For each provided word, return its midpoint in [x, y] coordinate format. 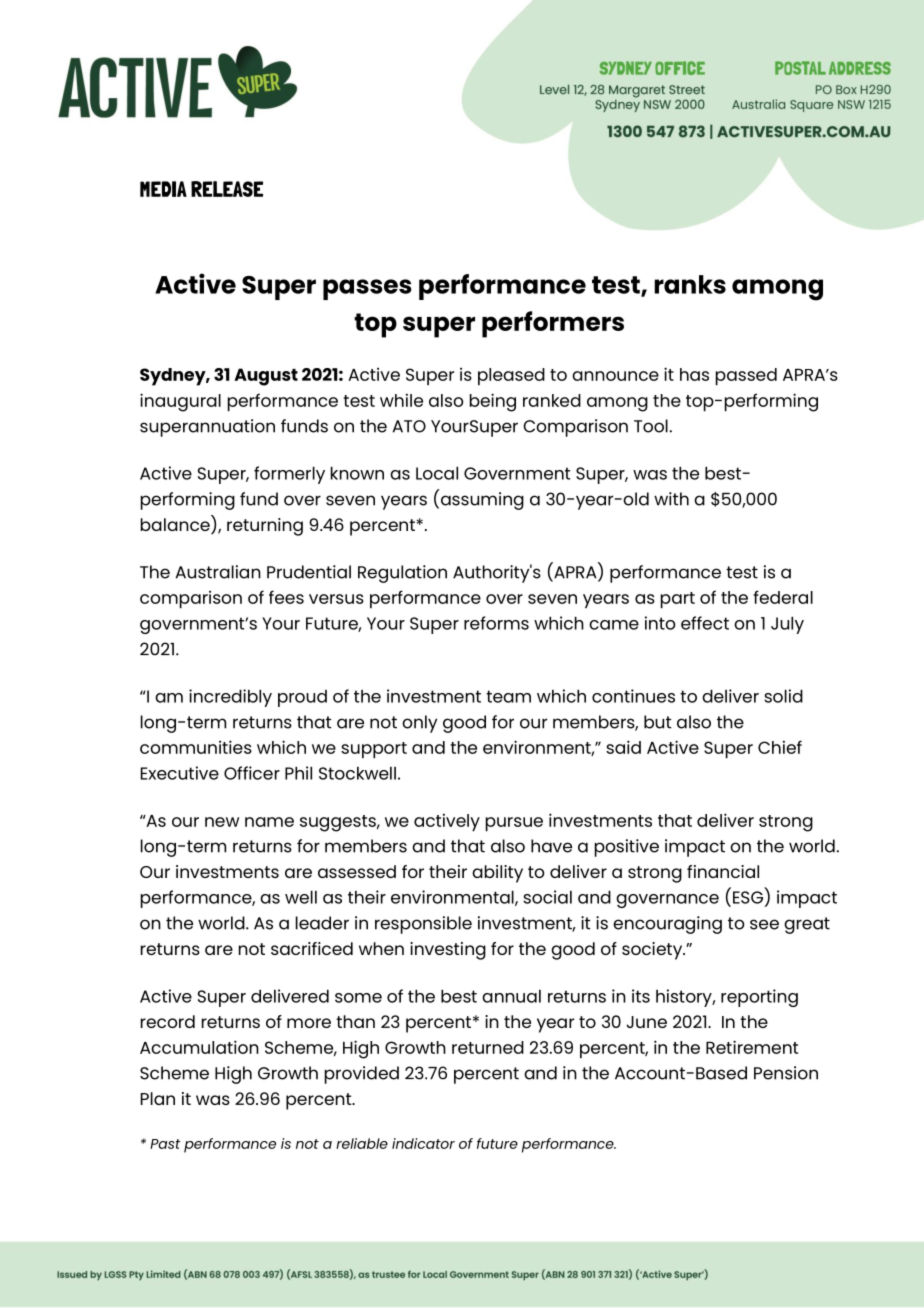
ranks [690, 284]
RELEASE [227, 189]
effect [705, 623]
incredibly [230, 698]
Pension [786, 1073]
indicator [423, 1143]
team [508, 696]
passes [367, 289]
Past [165, 1144]
